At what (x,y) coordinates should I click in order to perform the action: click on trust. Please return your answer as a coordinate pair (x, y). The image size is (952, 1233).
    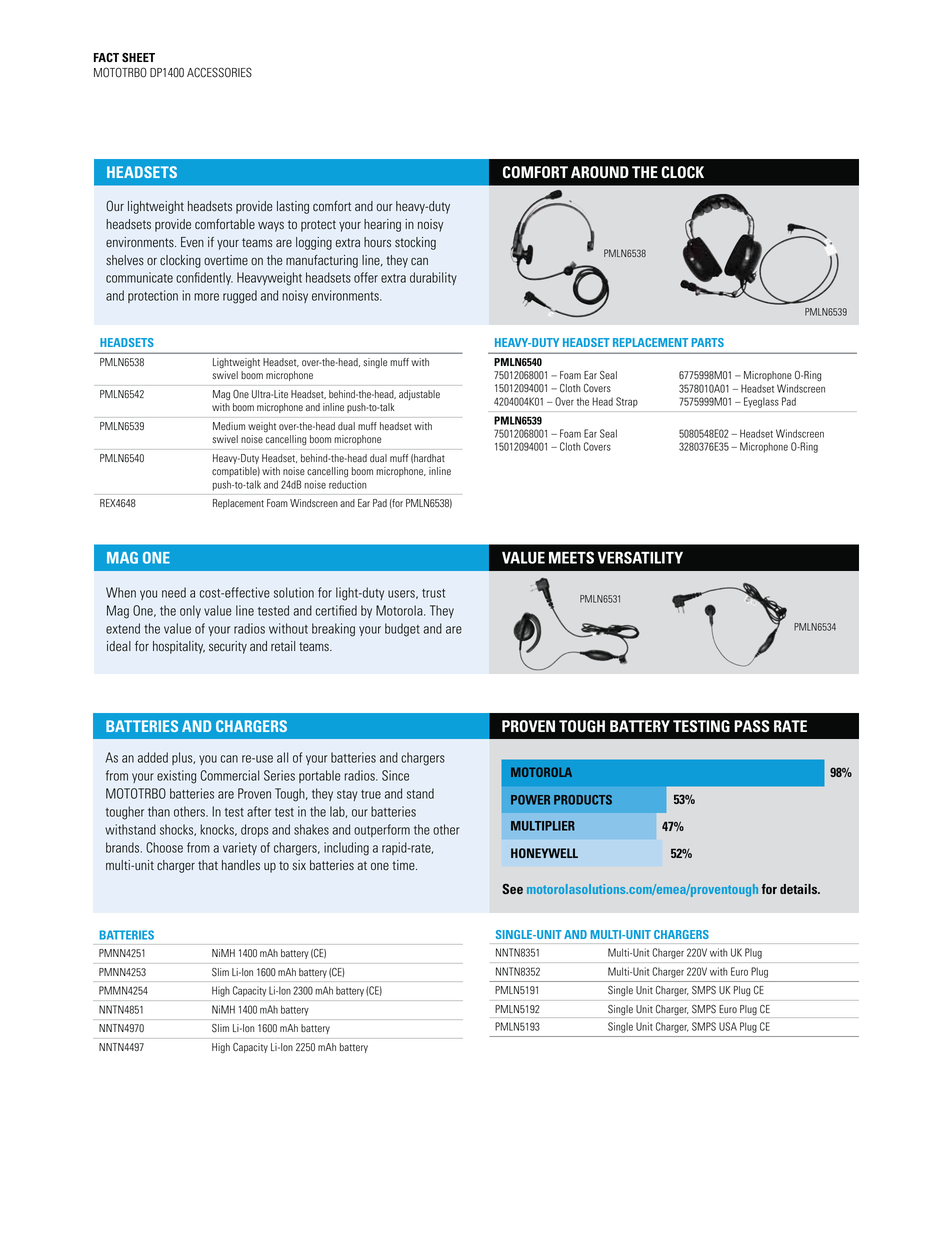
    Looking at the image, I should click on (433, 593).
